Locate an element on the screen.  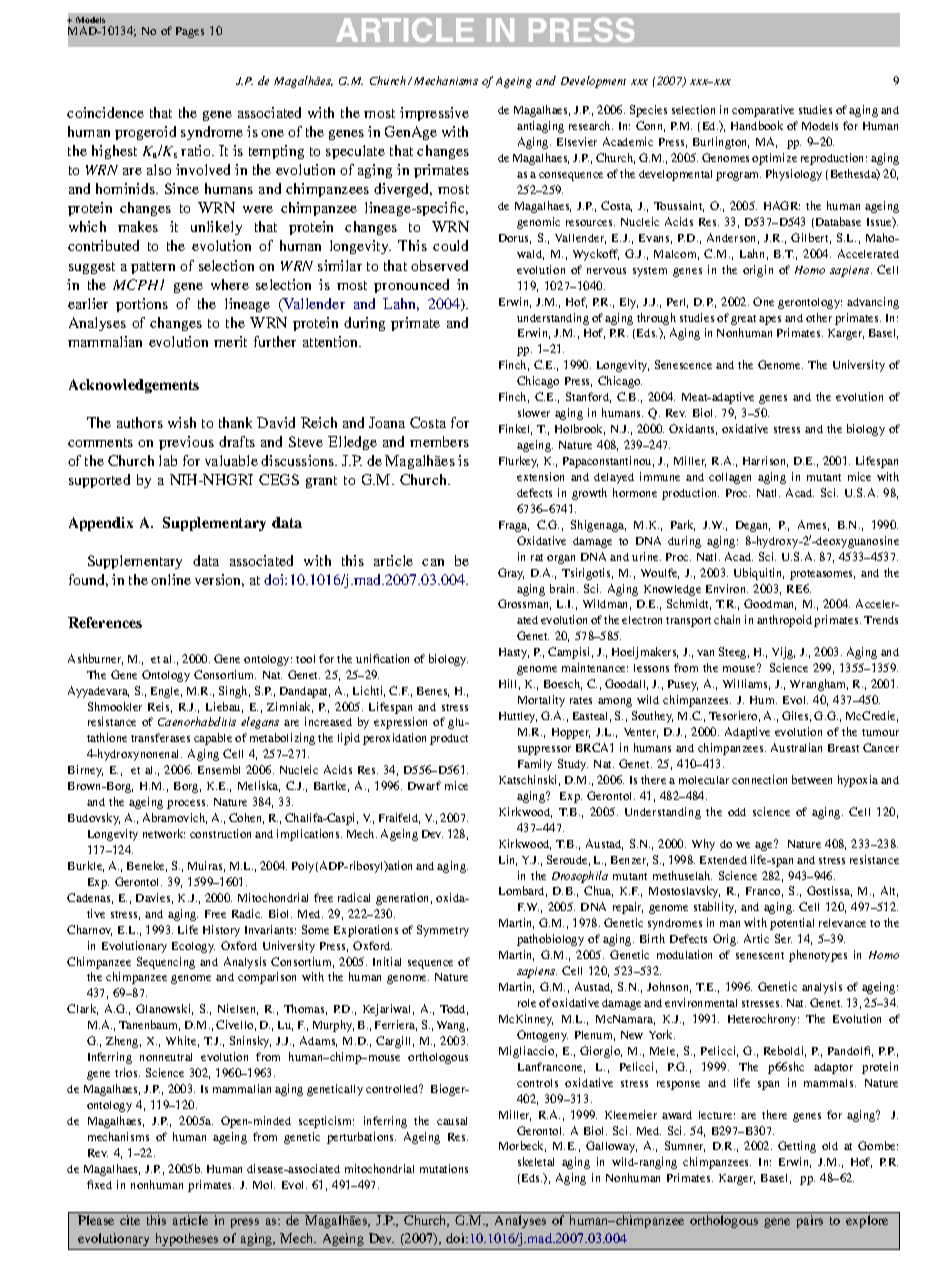
research is located at coordinates (591, 125).
